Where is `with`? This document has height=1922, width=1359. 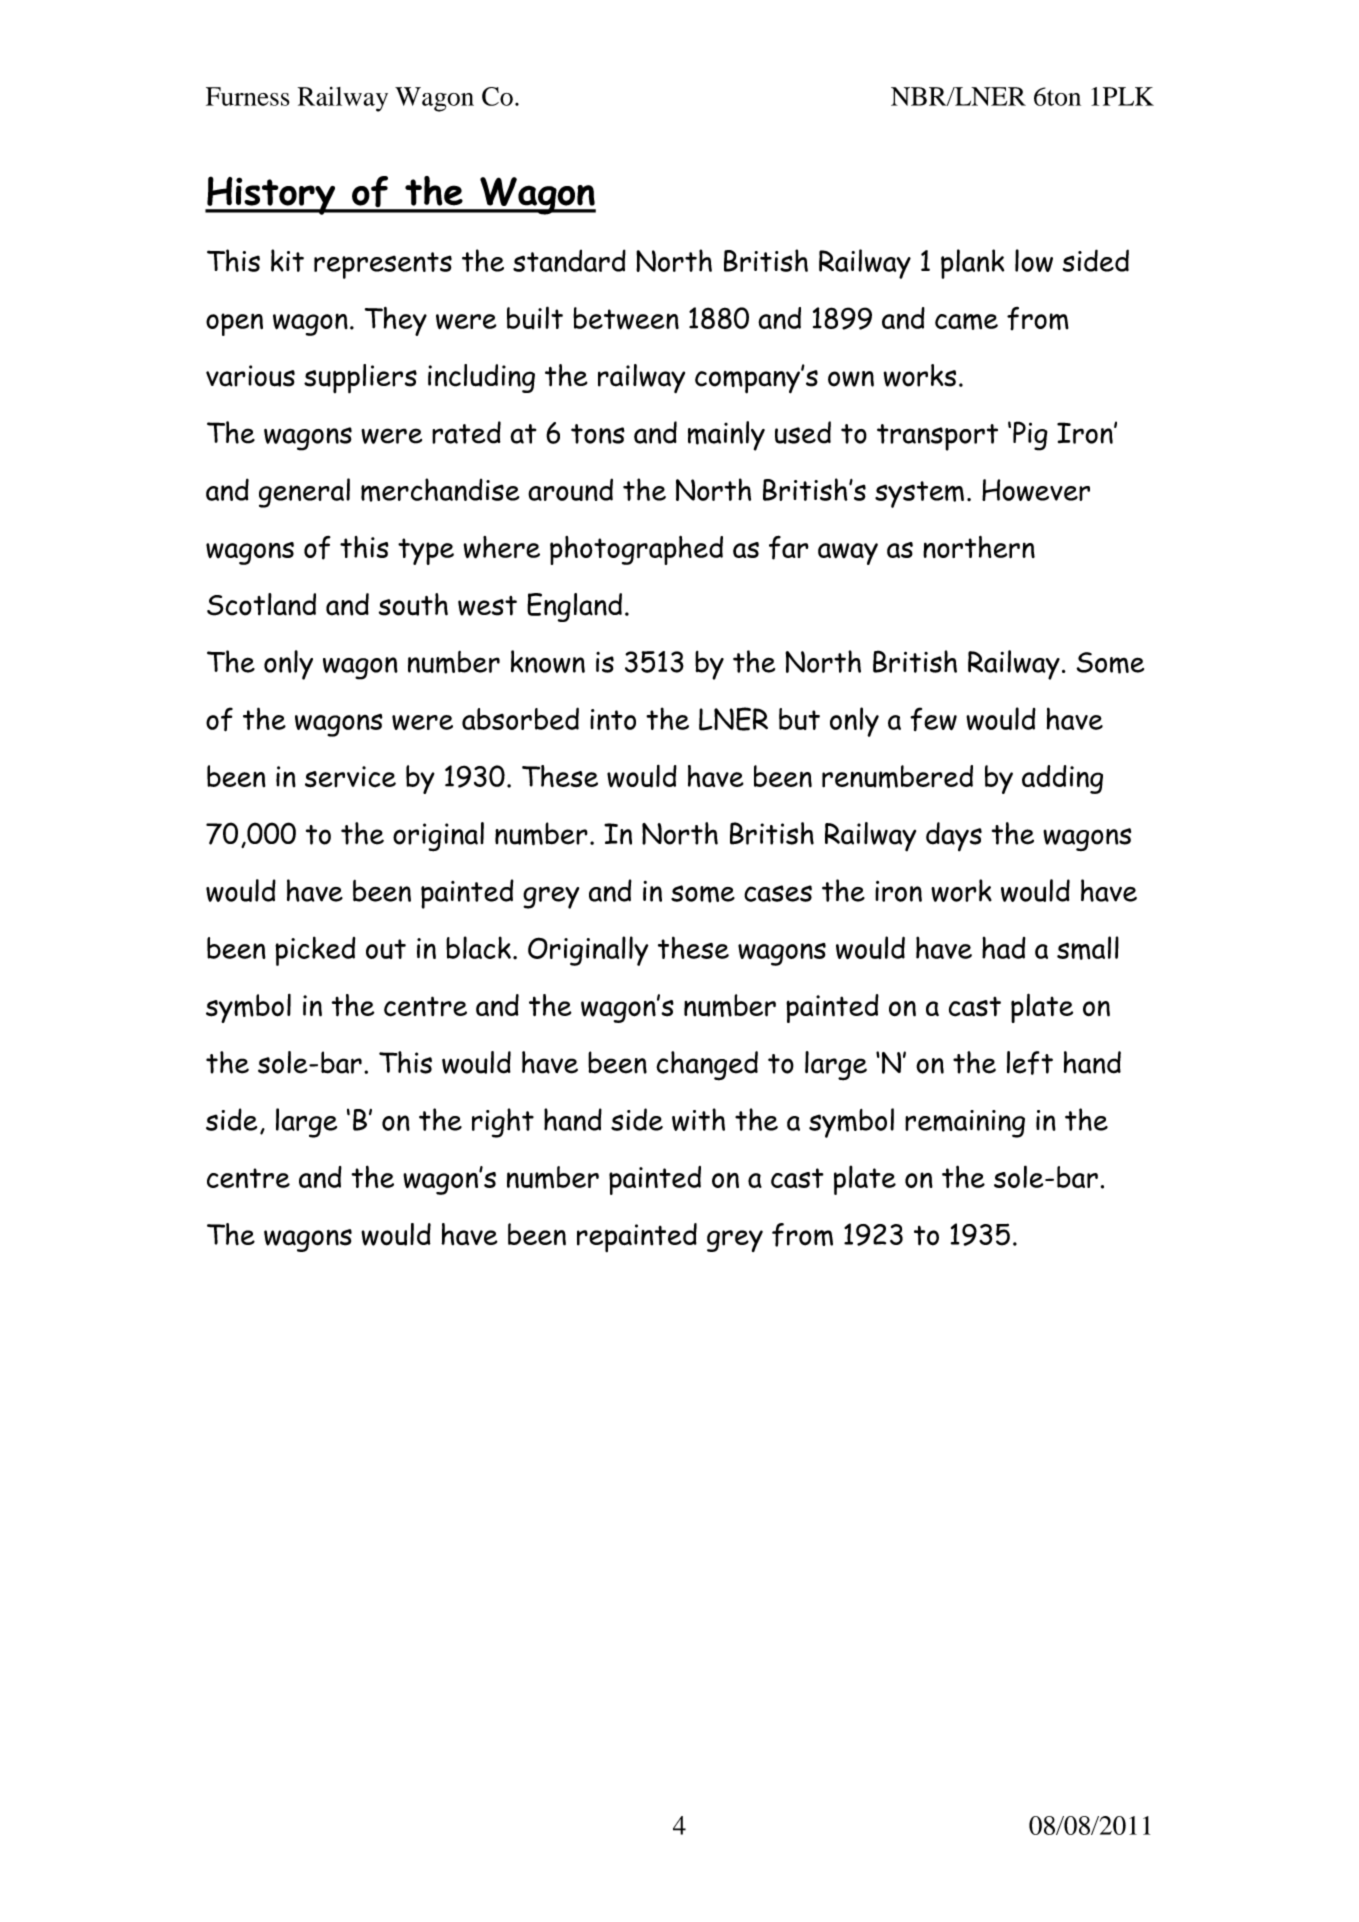 with is located at coordinates (698, 1119).
